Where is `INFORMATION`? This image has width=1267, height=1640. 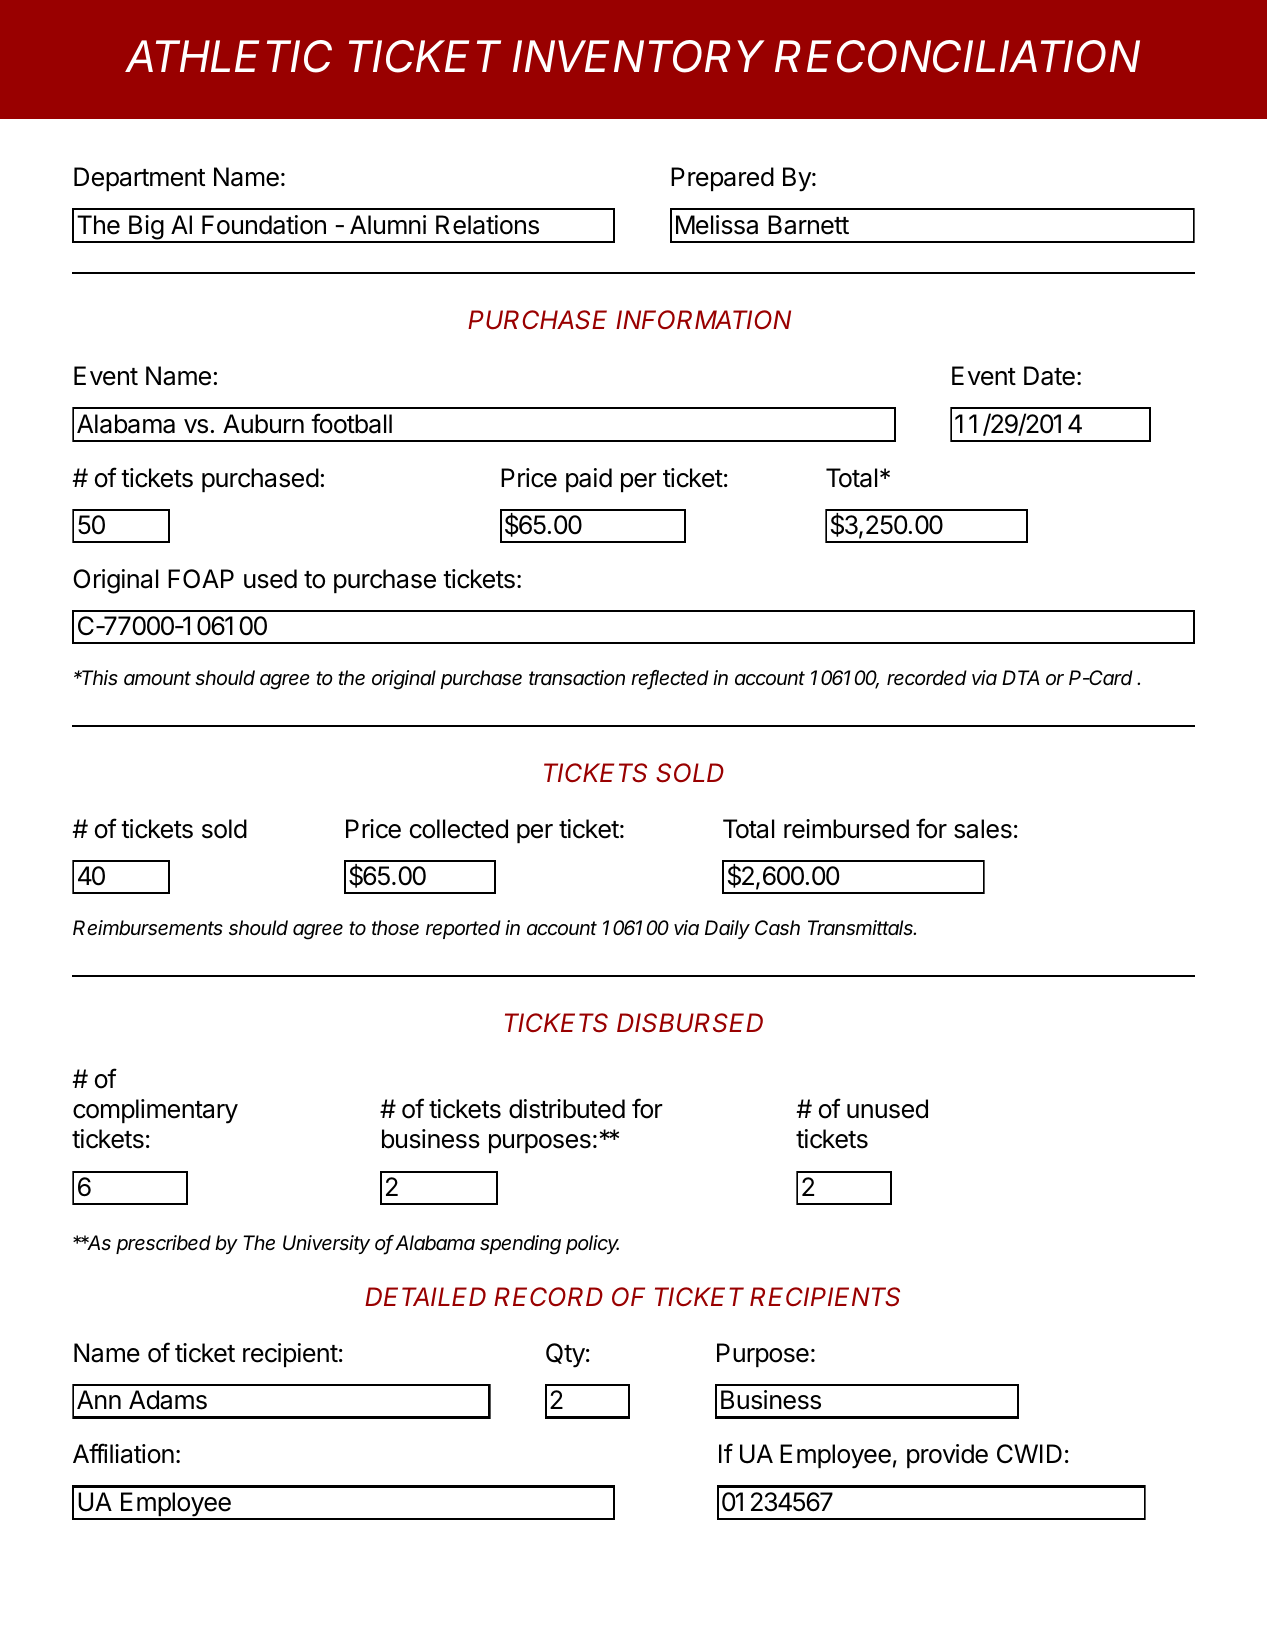 INFORMATION is located at coordinates (703, 319).
